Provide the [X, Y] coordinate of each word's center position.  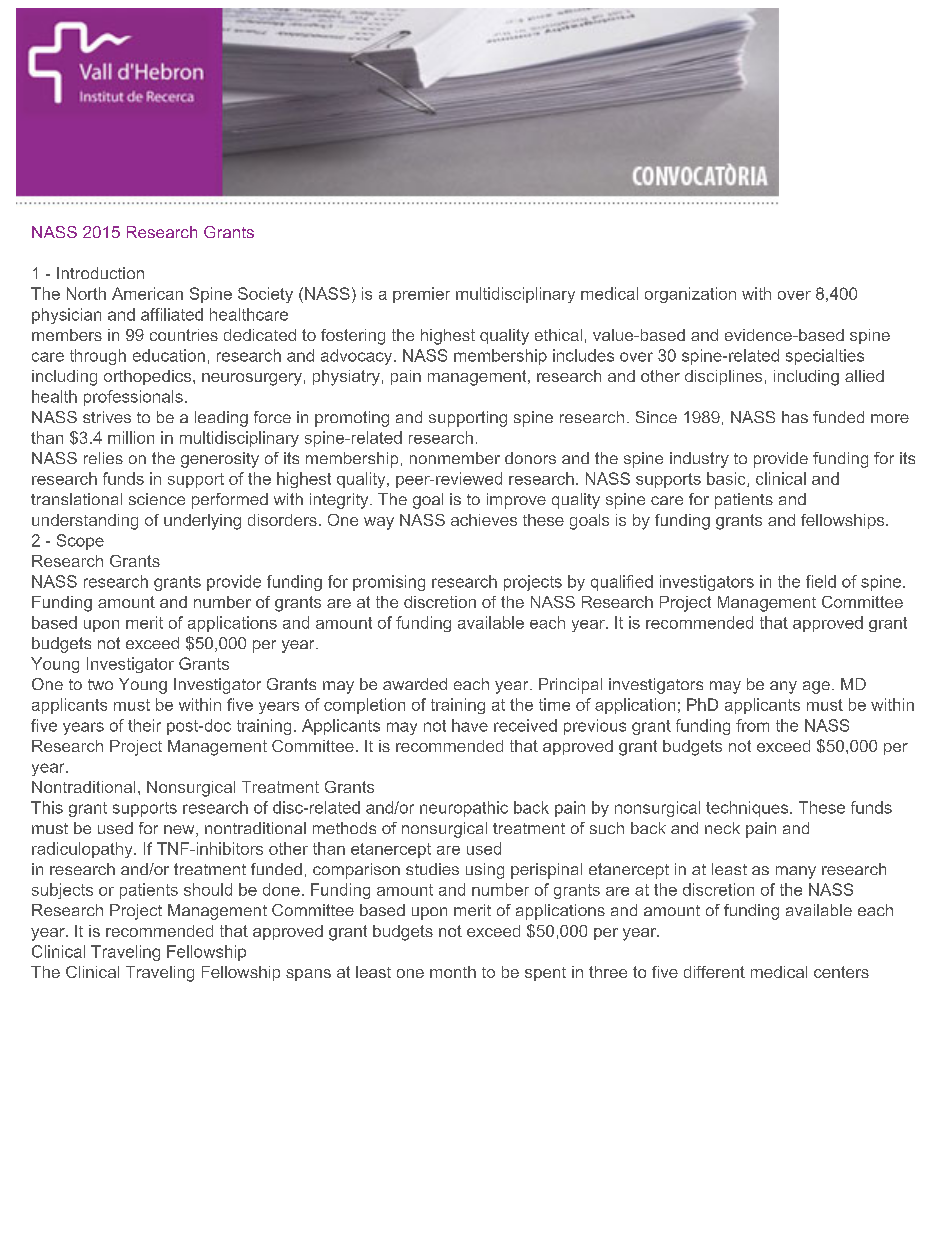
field [821, 581]
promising [389, 583]
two [100, 684]
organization [690, 295]
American [147, 293]
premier [421, 295]
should [208, 889]
